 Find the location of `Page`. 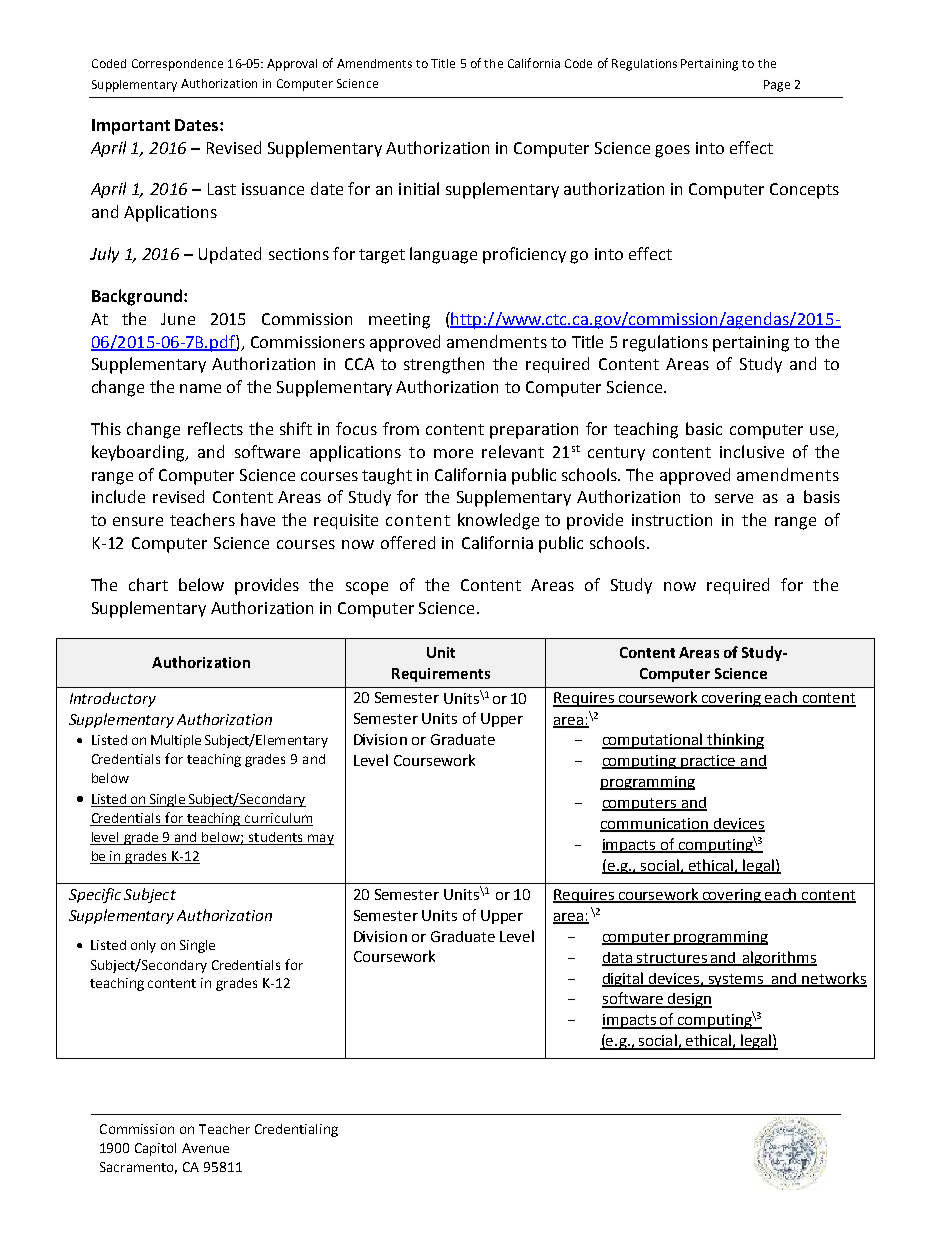

Page is located at coordinates (777, 86).
